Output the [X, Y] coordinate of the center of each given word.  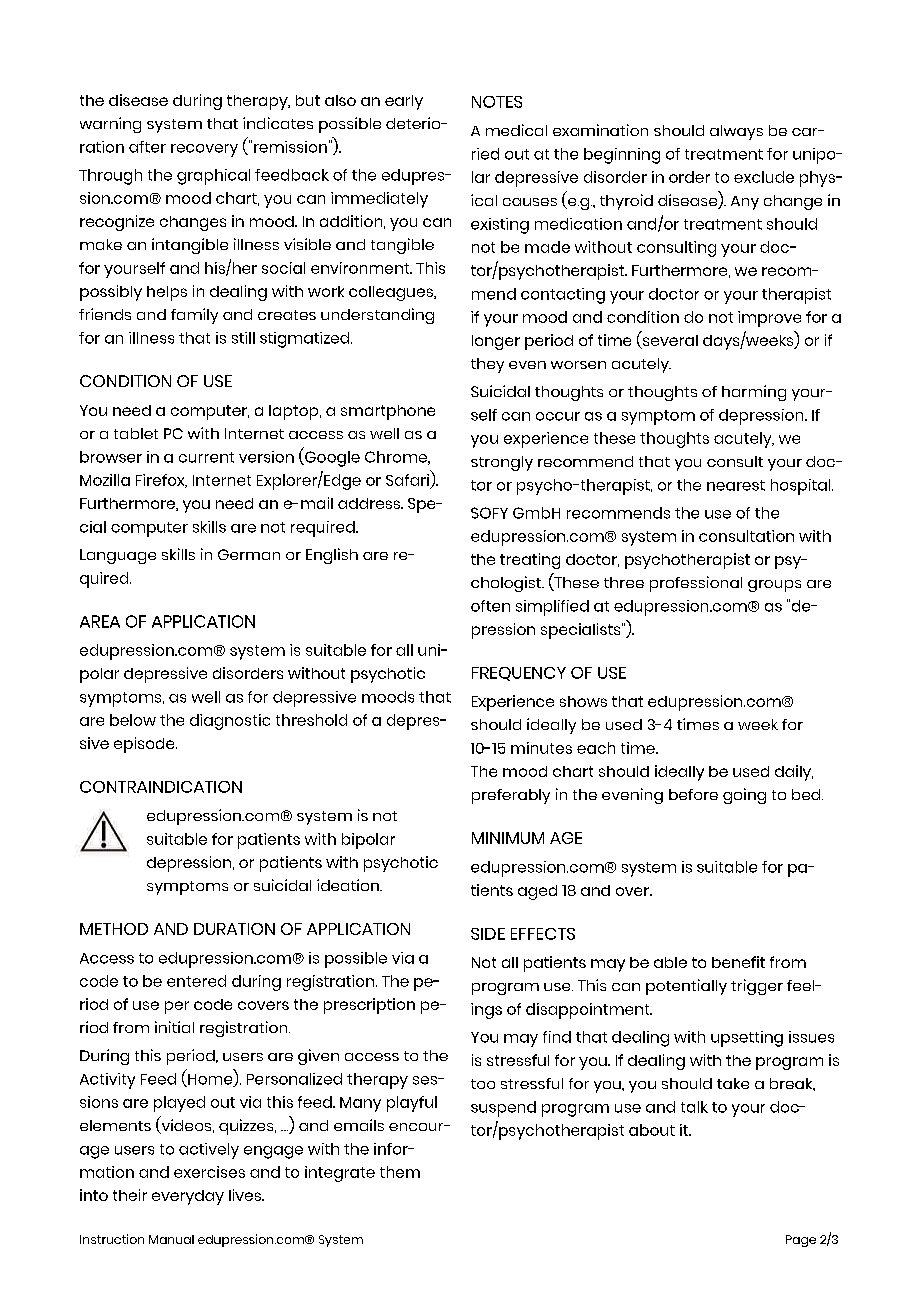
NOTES [497, 102]
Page [801, 1241]
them [400, 1172]
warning [110, 125]
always [736, 132]
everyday [188, 1197]
